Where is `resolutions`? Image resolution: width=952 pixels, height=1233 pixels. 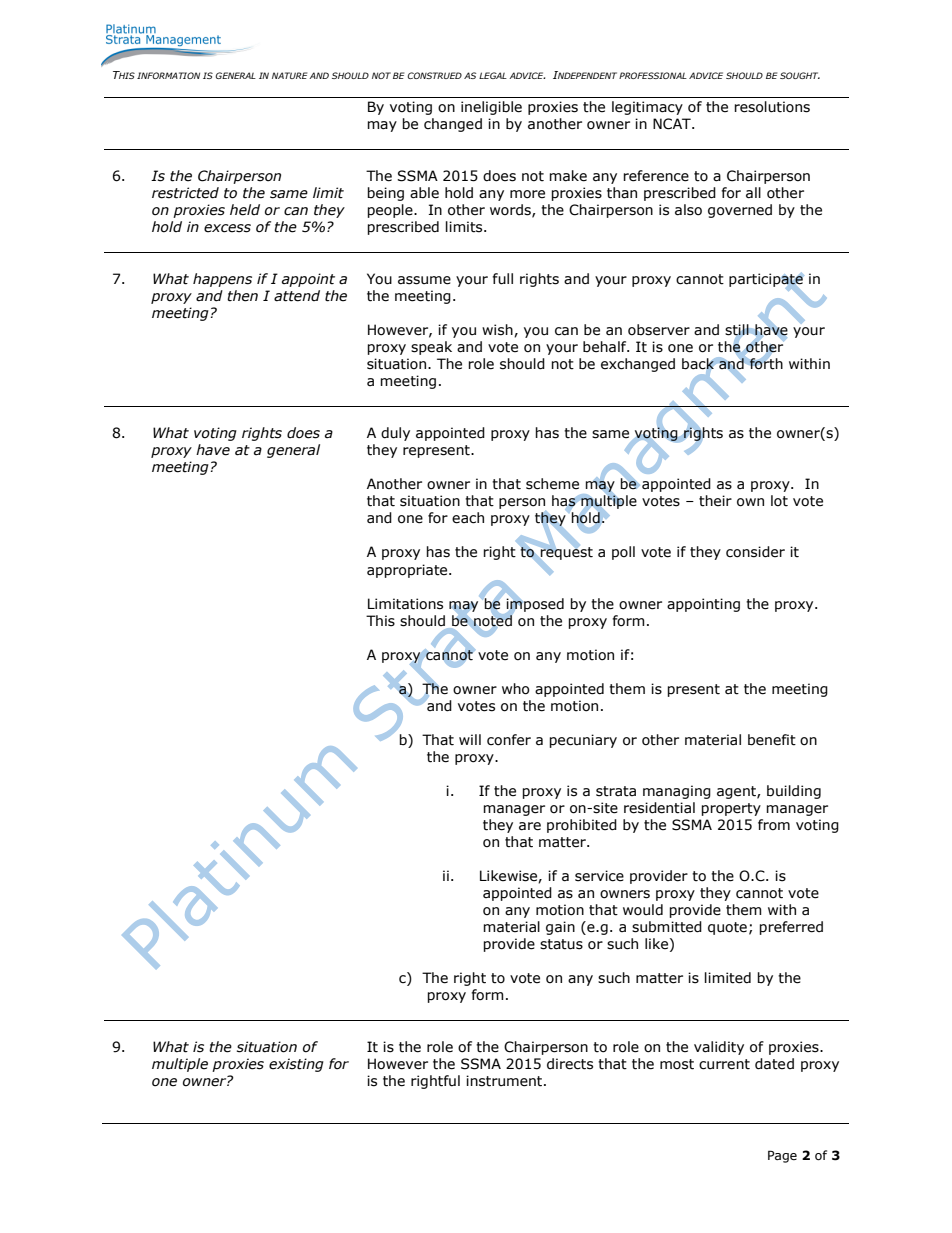 resolutions is located at coordinates (772, 107).
